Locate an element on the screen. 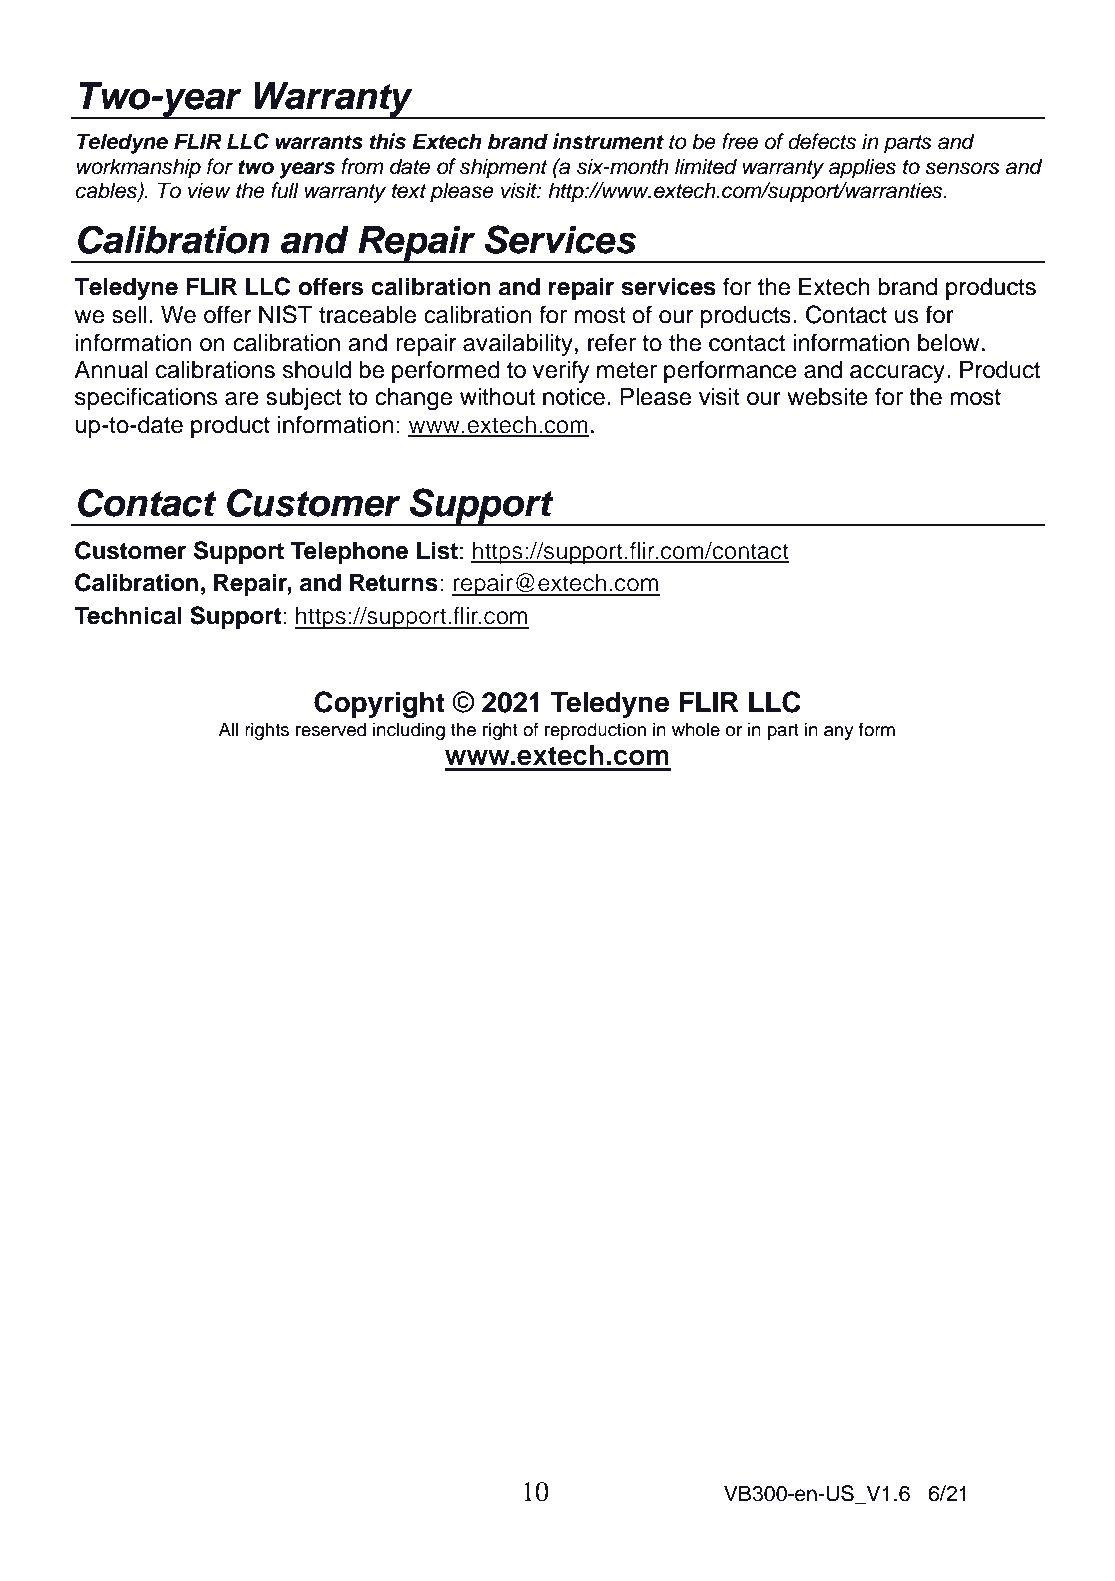 The width and height of the screenshot is (1115, 1581). applies is located at coordinates (862, 168).
